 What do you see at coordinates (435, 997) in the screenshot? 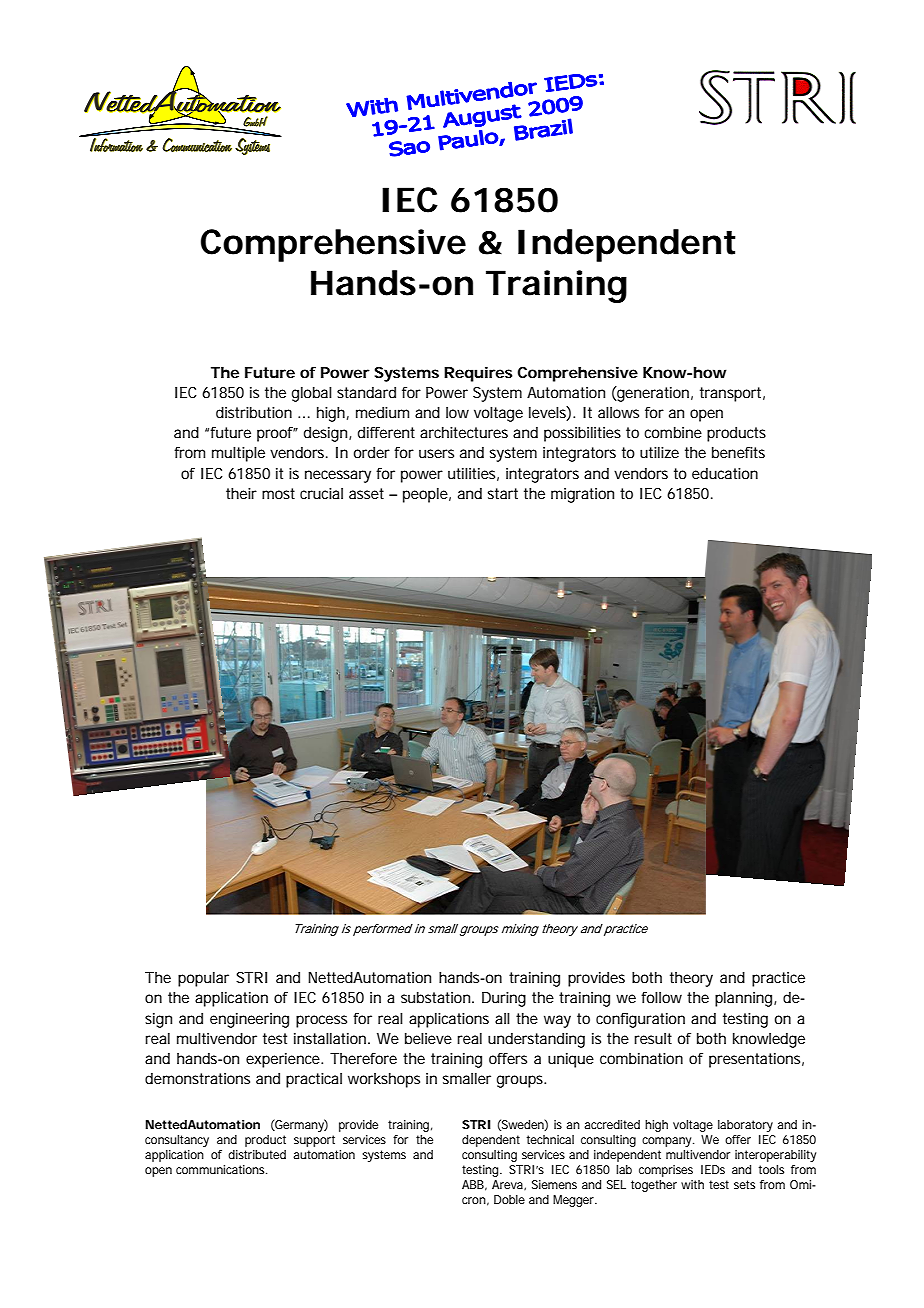
I see `substation` at bounding box center [435, 997].
